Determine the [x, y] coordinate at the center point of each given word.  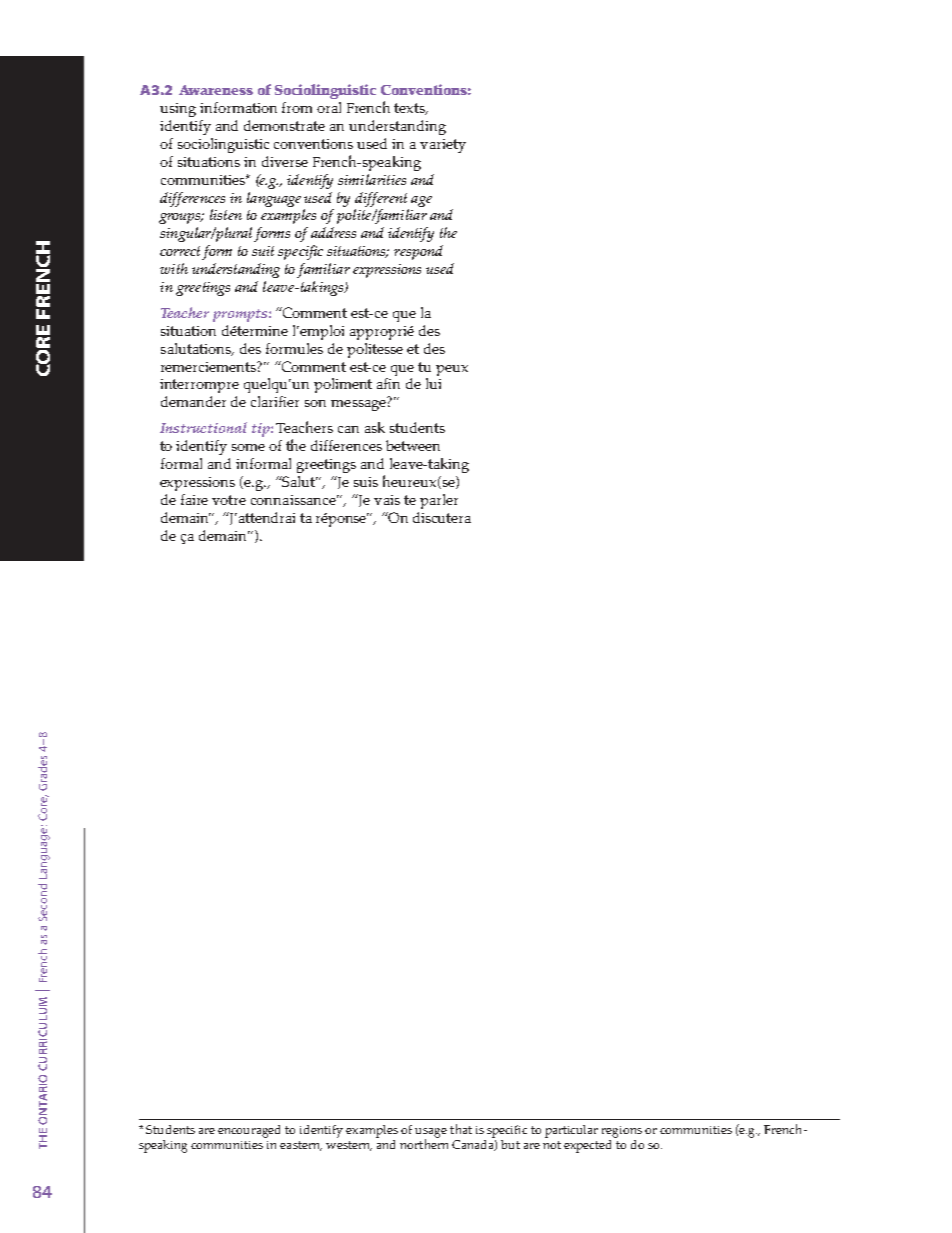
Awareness [216, 90]
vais [387, 500]
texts [410, 109]
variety [443, 146]
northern [424, 1143]
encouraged [249, 1131]
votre [229, 500]
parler [439, 501]
